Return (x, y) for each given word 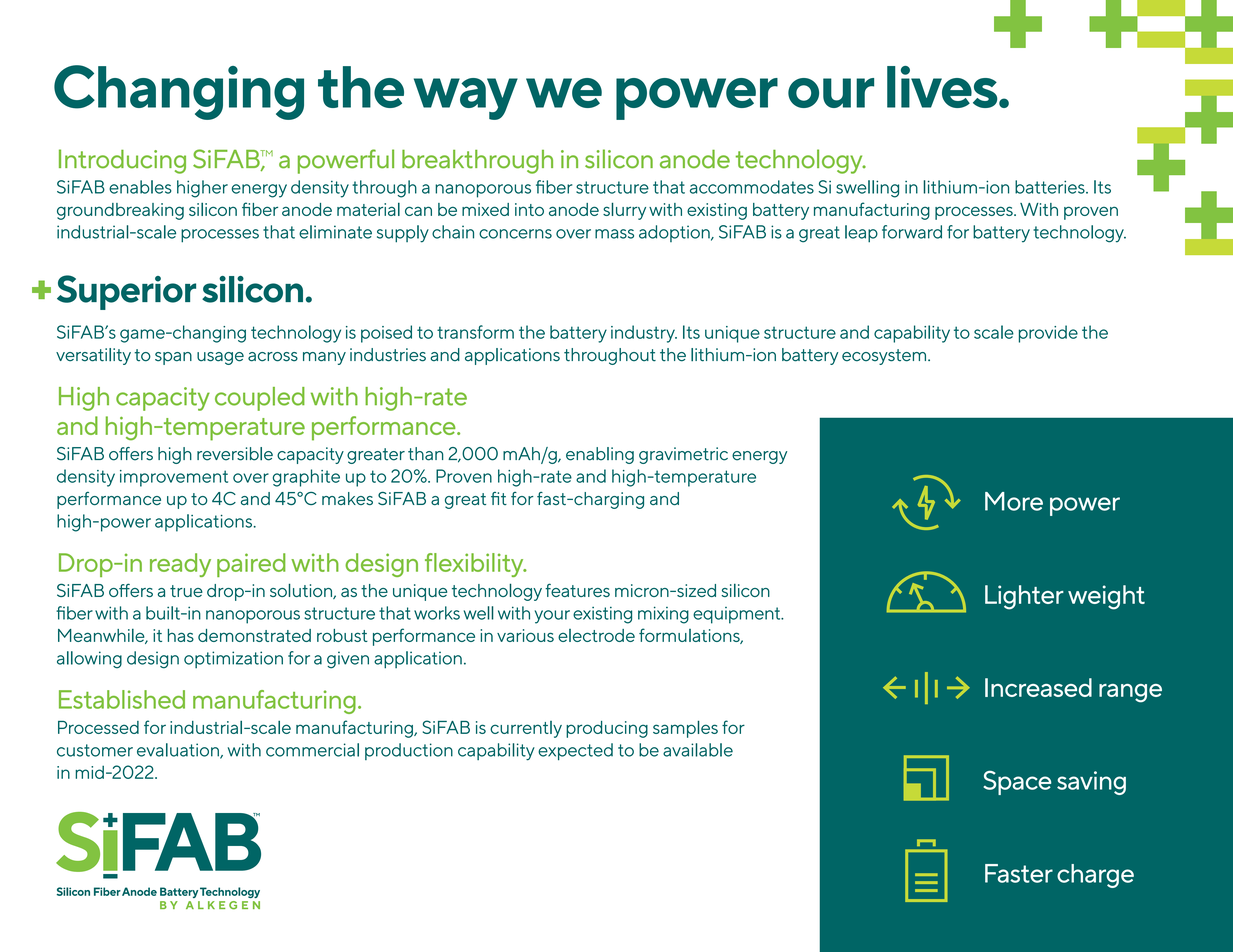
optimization (233, 659)
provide (1048, 334)
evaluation (179, 751)
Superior (126, 292)
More (1014, 501)
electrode (596, 635)
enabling (600, 455)
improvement (174, 478)
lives (943, 87)
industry (644, 334)
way (466, 99)
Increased (1038, 687)
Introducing (122, 161)
